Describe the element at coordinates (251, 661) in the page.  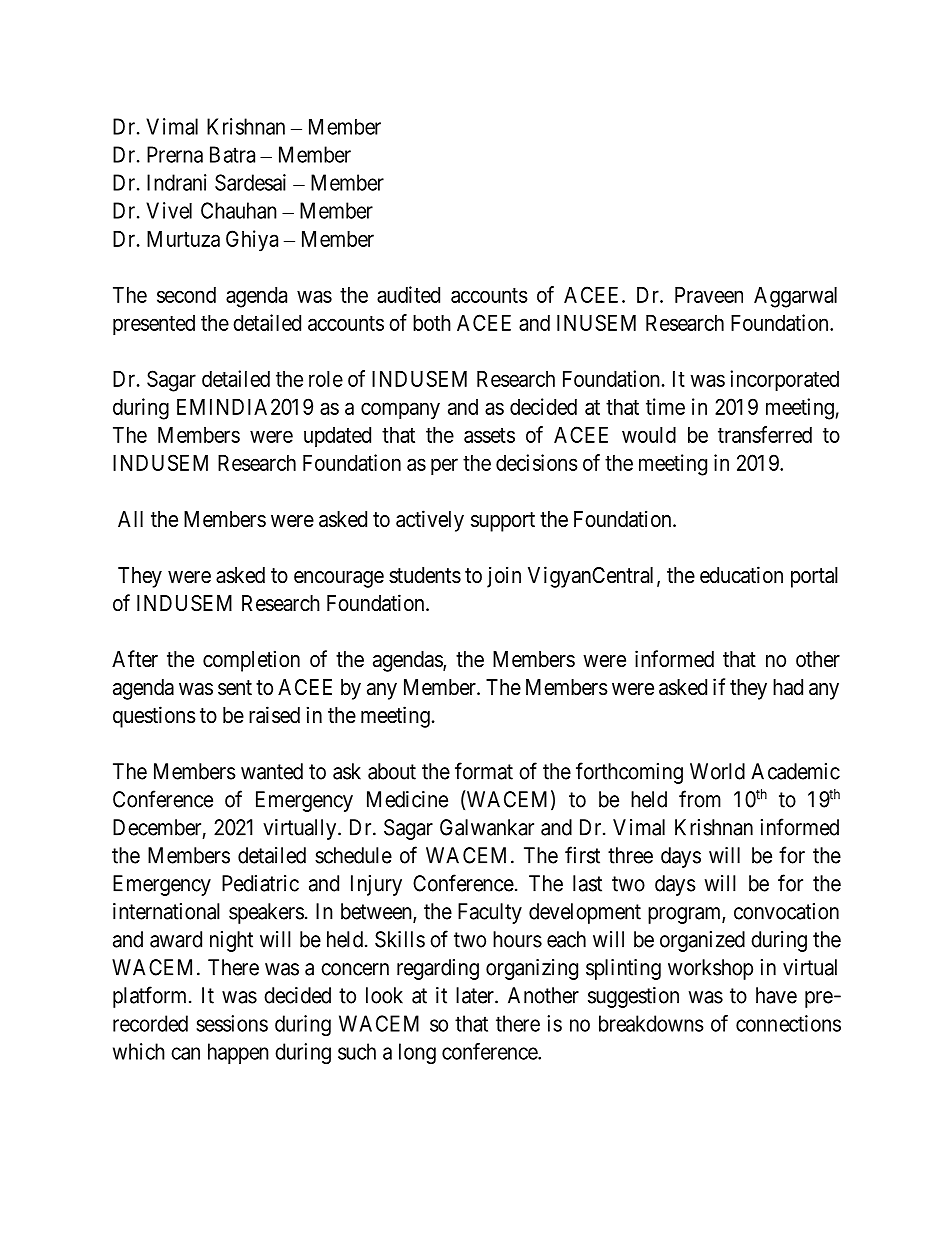
I see `completion` at that location.
